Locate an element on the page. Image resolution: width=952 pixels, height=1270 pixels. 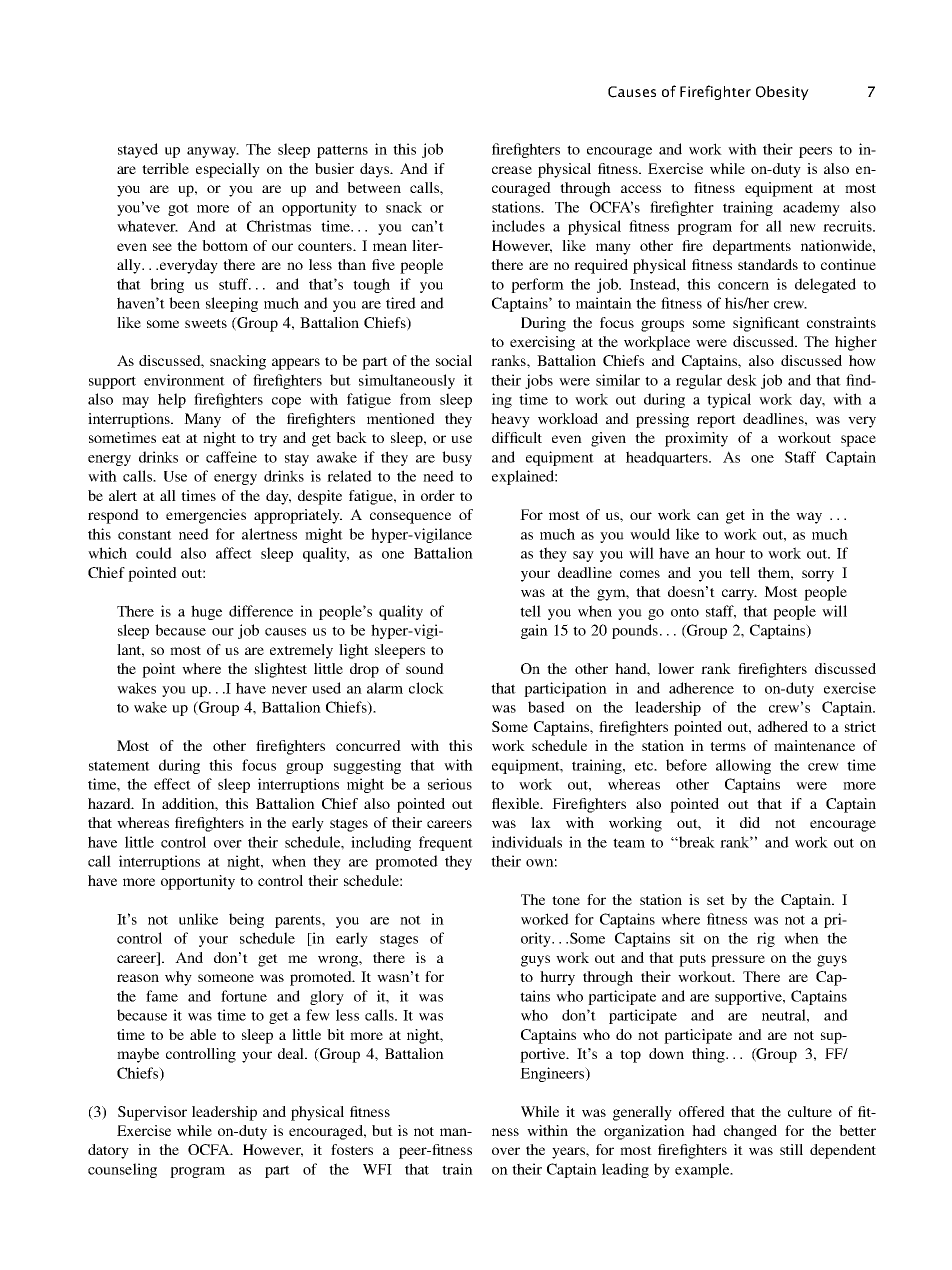
Obesity is located at coordinates (782, 93).
